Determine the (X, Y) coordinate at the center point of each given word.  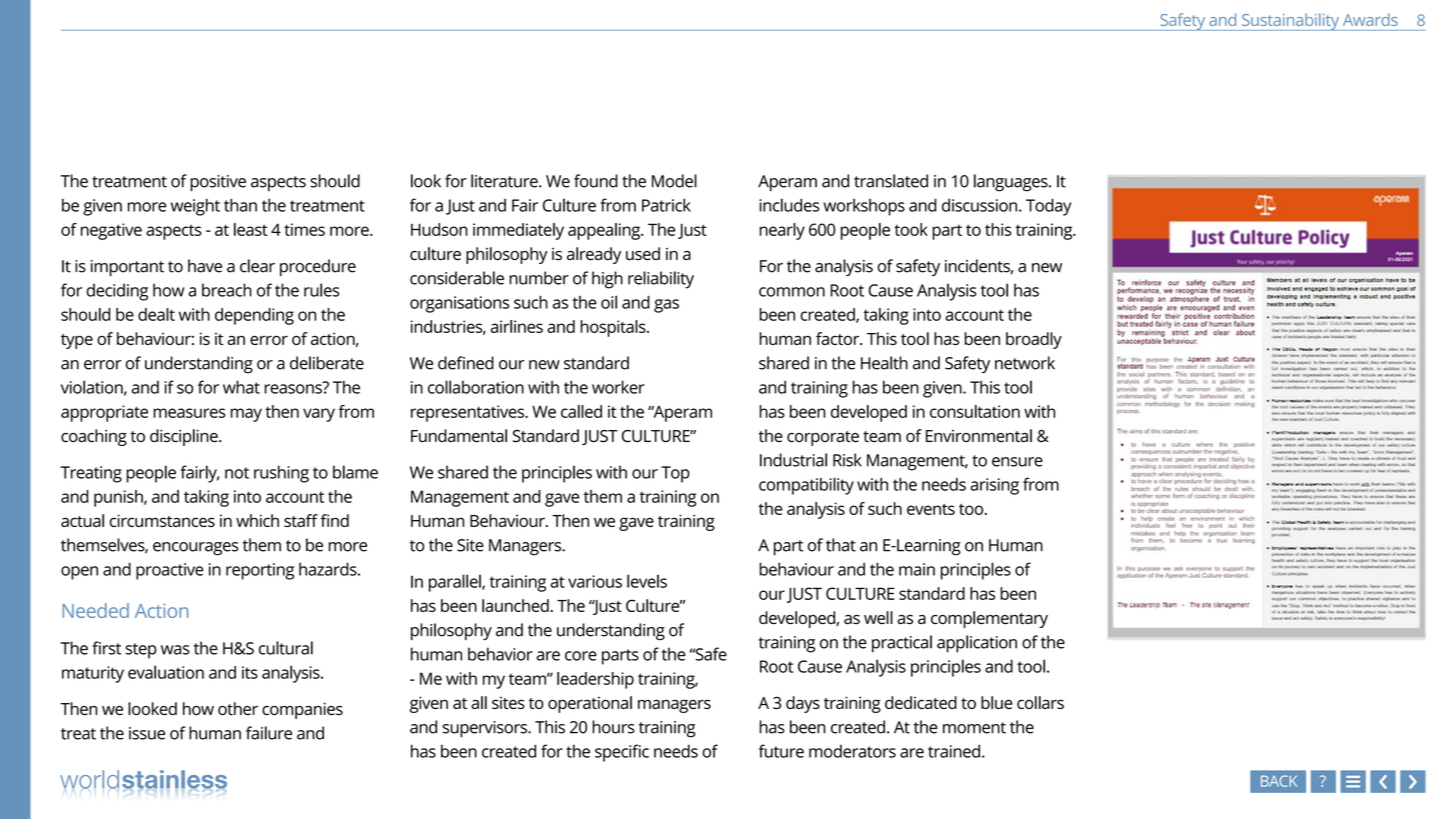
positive (218, 183)
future (781, 751)
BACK (1279, 781)
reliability (661, 280)
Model (674, 181)
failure (269, 733)
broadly (1034, 340)
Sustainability (1290, 22)
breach (227, 290)
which (257, 520)
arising (994, 486)
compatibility (806, 486)
